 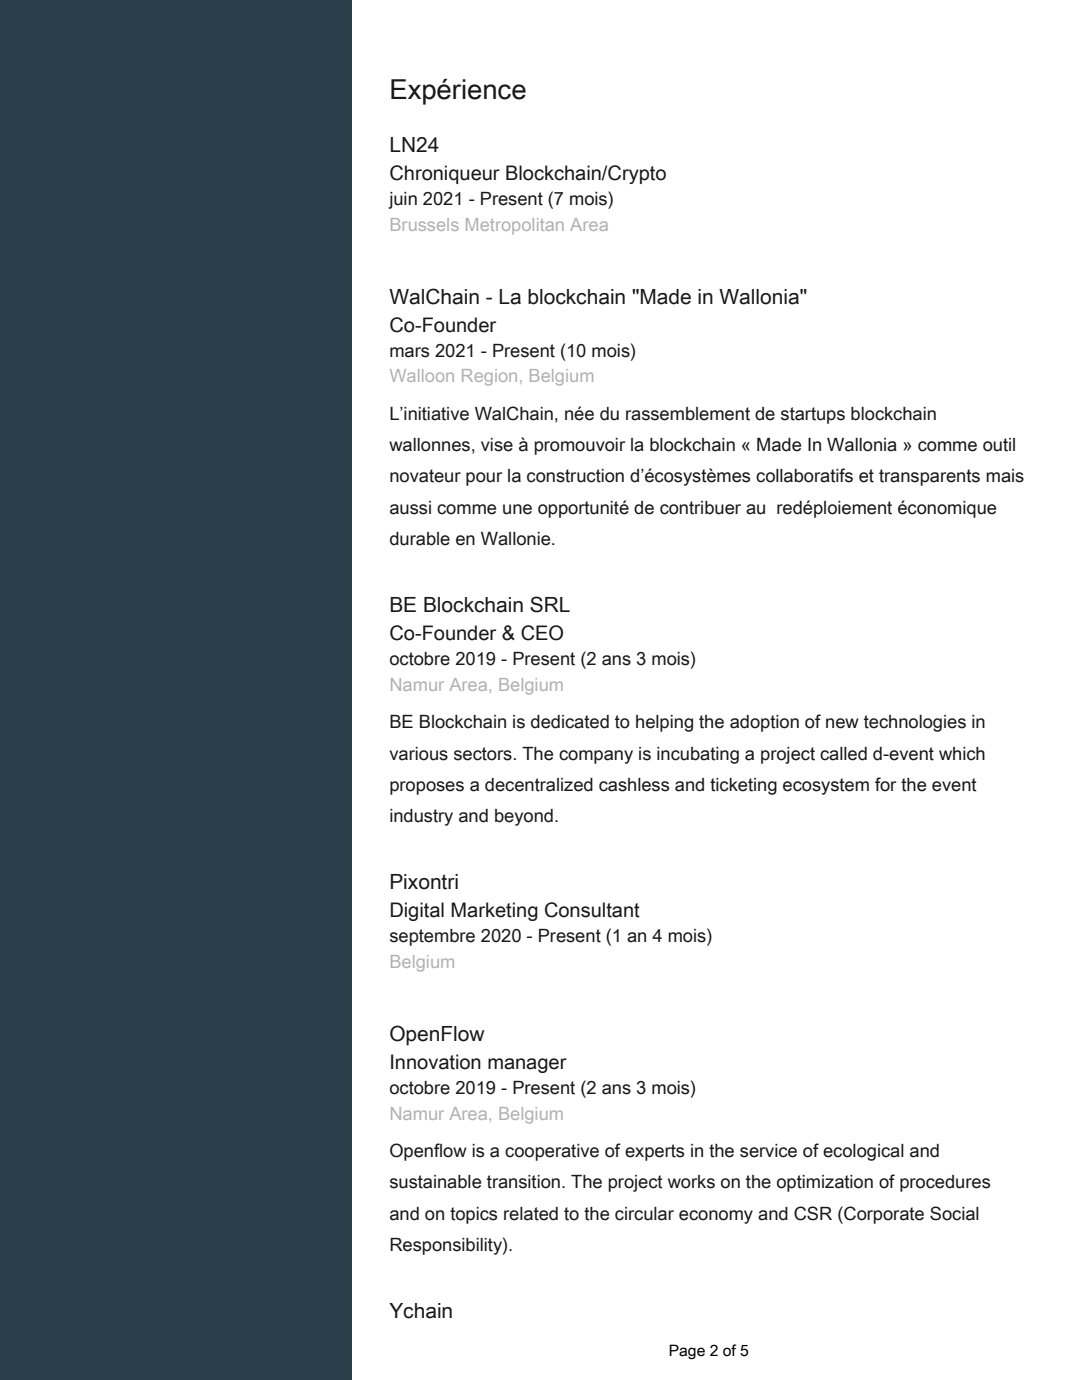 What do you see at coordinates (473, 1215) in the screenshot?
I see `topics` at bounding box center [473, 1215].
